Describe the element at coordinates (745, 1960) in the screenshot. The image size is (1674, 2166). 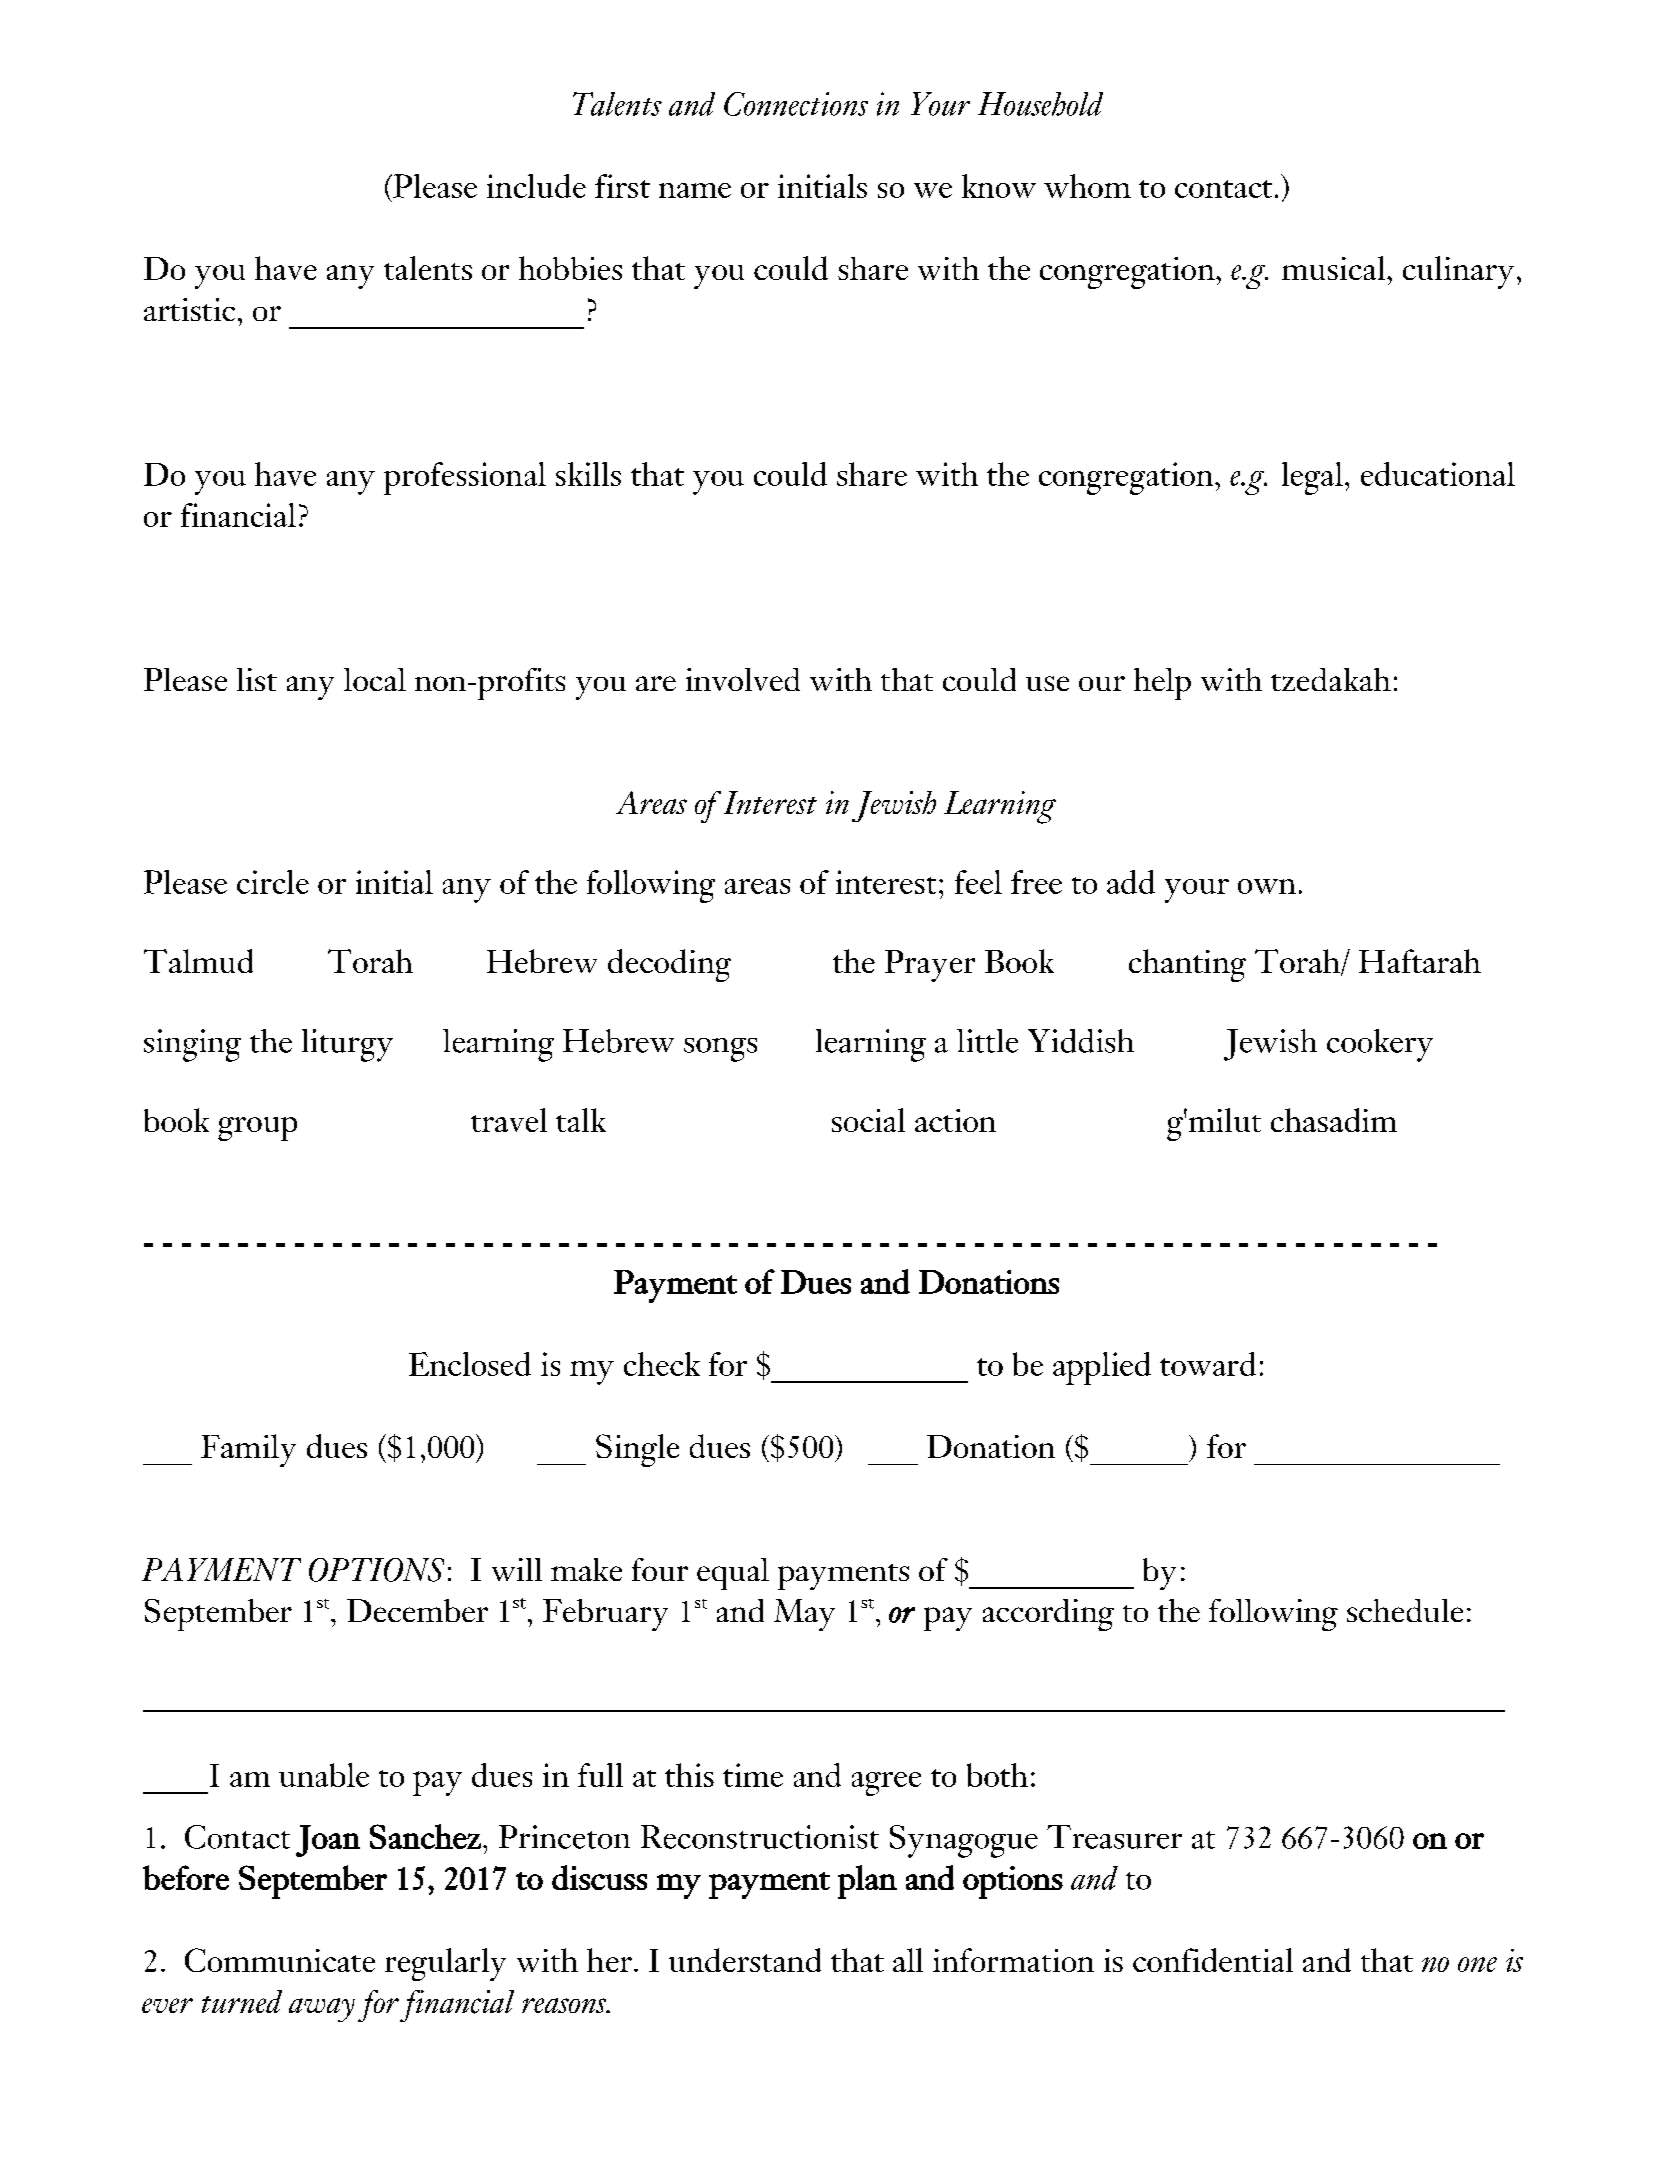
I see `understand` at that location.
